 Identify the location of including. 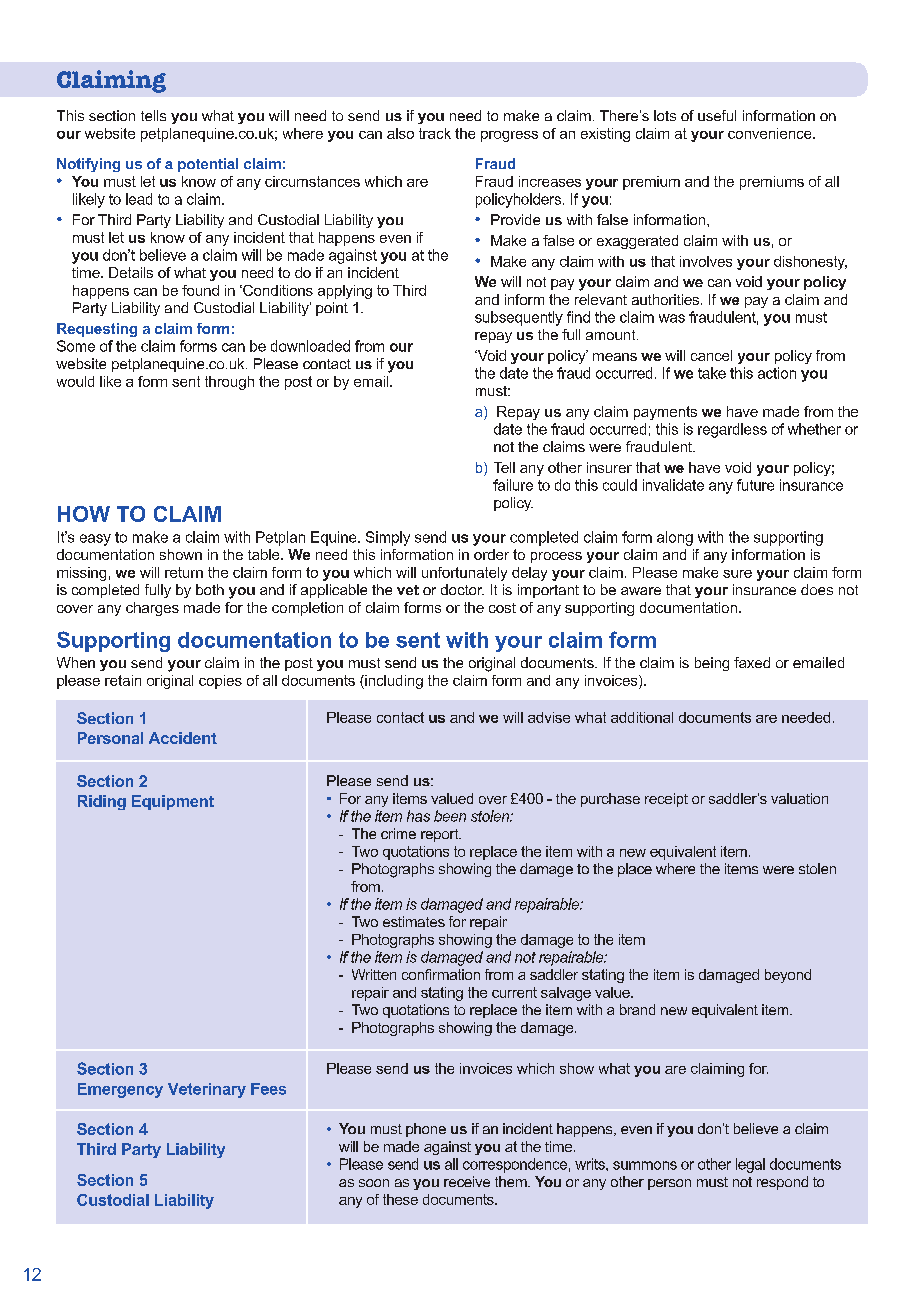
(393, 682).
